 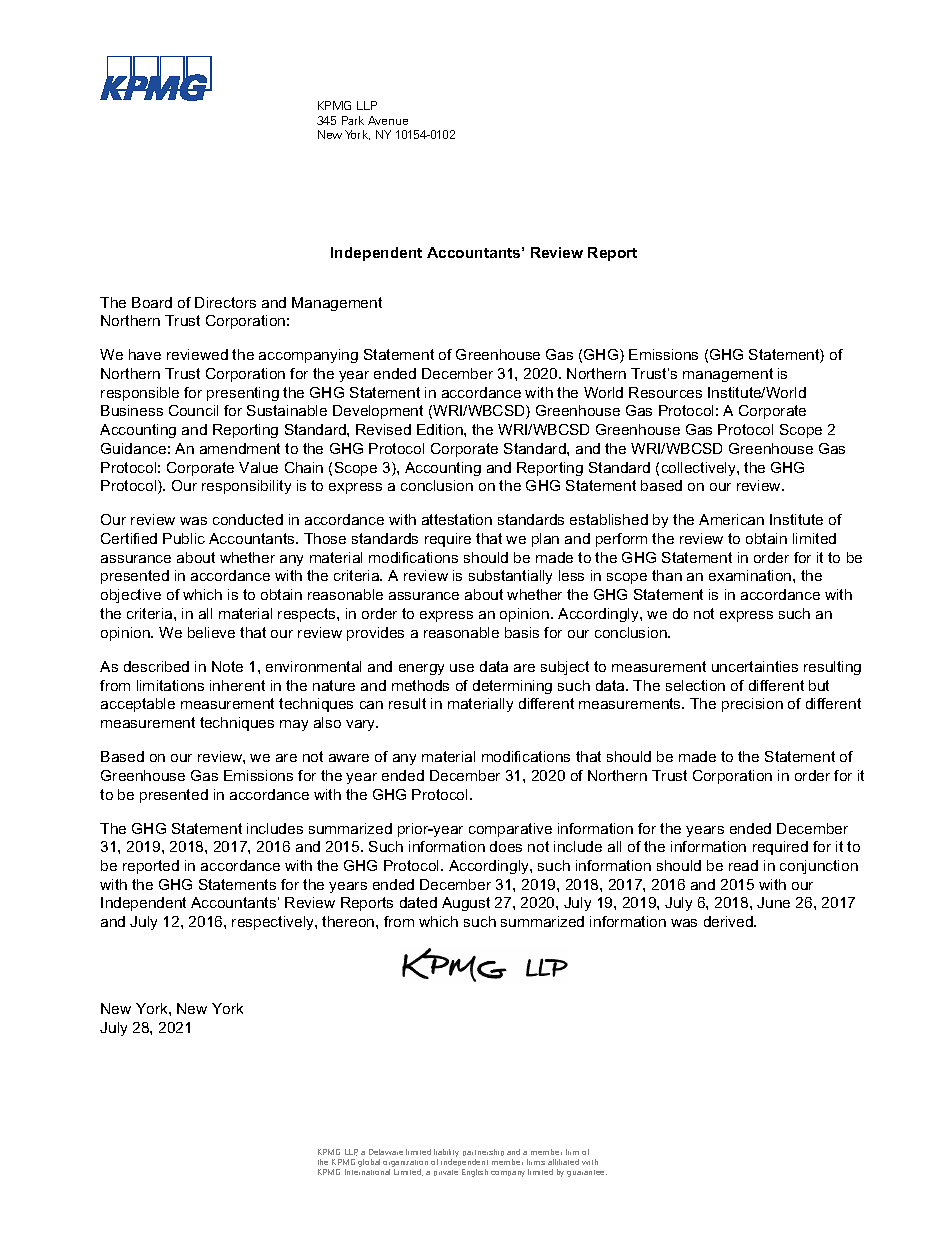 I want to click on Resources, so click(x=665, y=392).
